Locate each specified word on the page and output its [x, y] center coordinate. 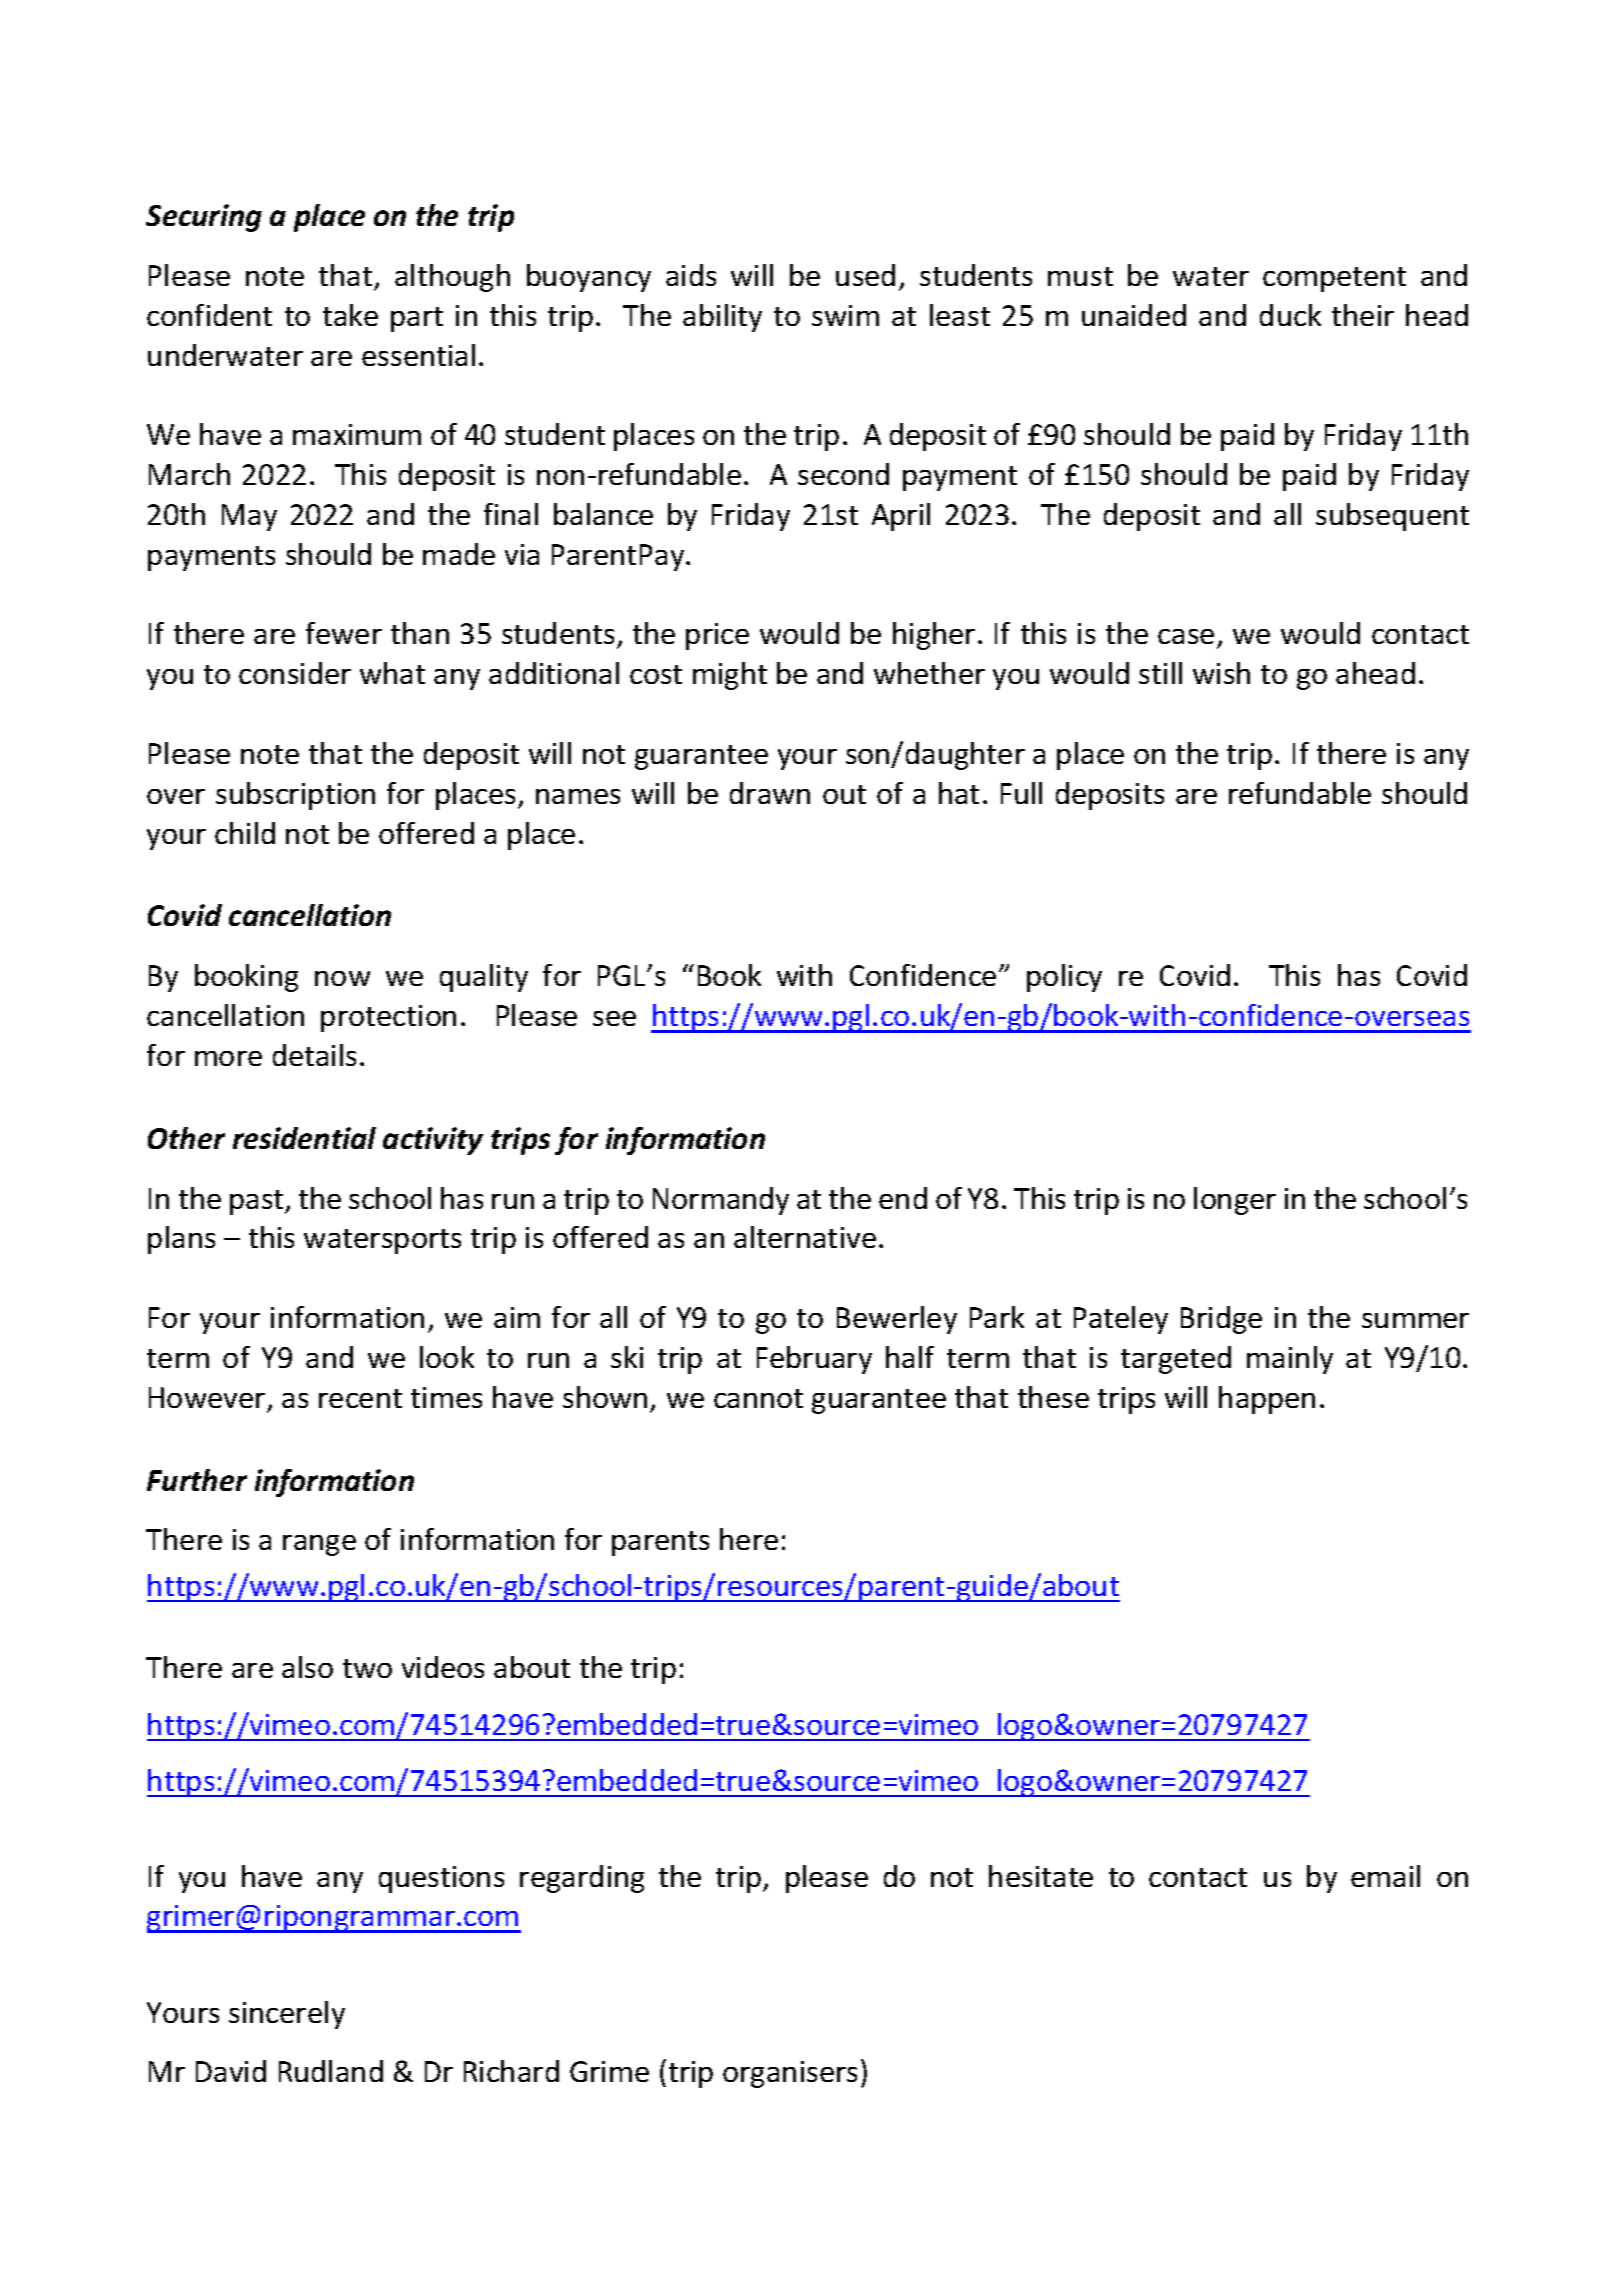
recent [360, 1398]
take [350, 315]
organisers [790, 2074]
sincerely [287, 2015]
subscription [295, 796]
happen [1267, 1400]
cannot [758, 1398]
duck [1290, 315]
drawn [770, 793]
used [865, 275]
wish [1221, 673]
